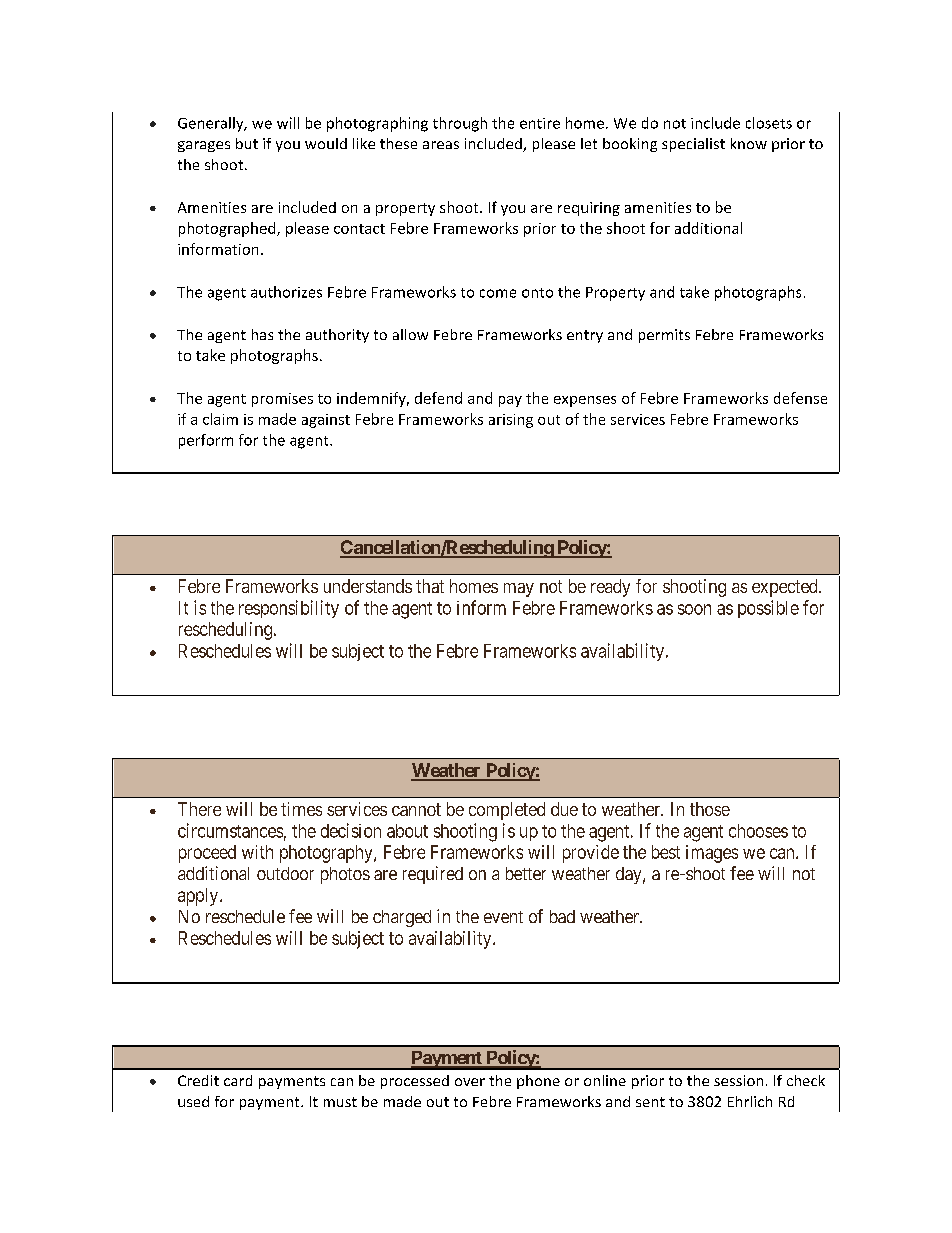 This image has height=1233, width=952. I want to click on through, so click(460, 124).
